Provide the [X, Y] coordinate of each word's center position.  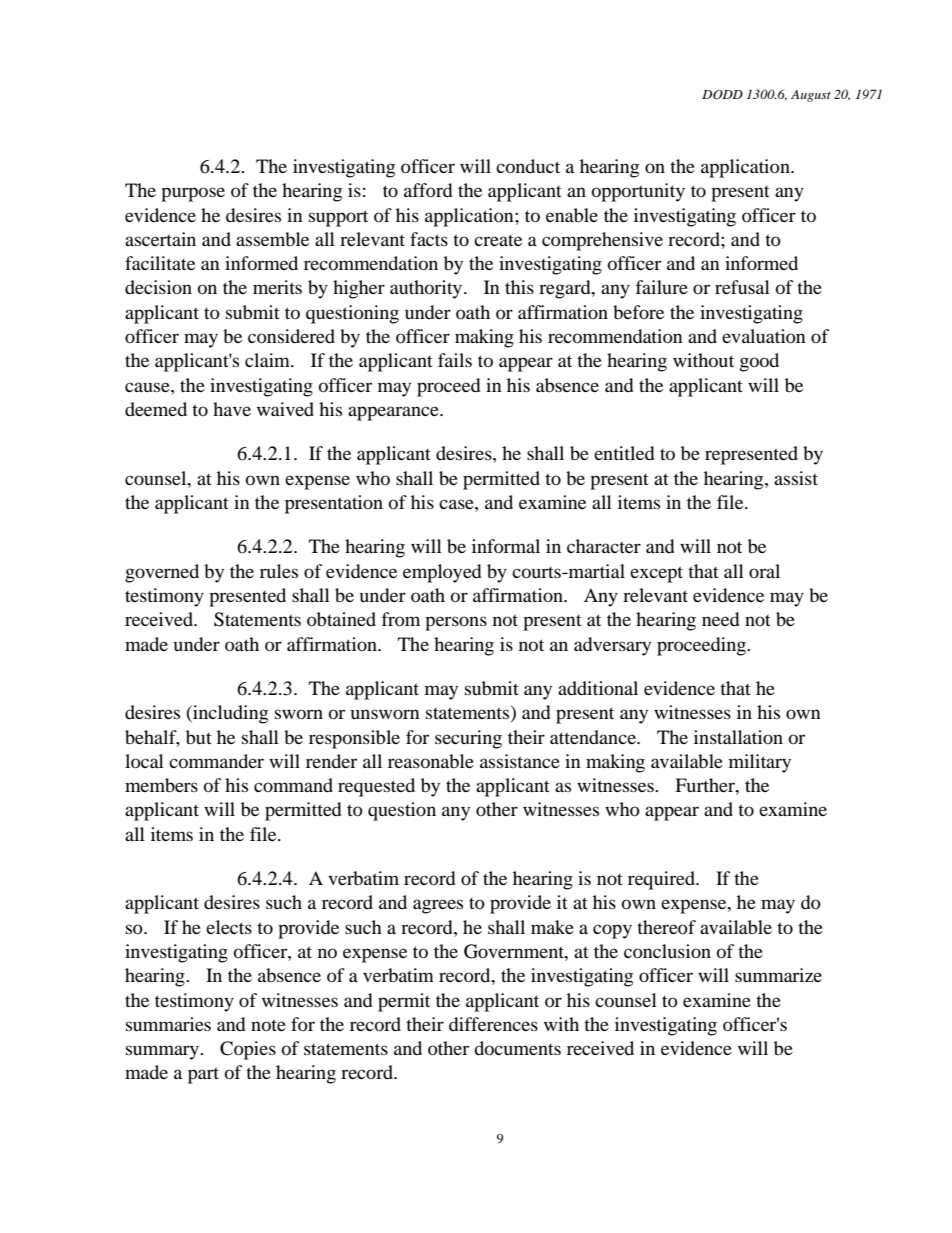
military [760, 763]
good [759, 362]
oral [764, 571]
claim [268, 360]
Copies [248, 1050]
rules [279, 571]
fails [455, 360]
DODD [722, 95]
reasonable [431, 761]
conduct [528, 166]
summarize [778, 975]
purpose [193, 194]
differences [493, 1024]
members [161, 785]
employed [442, 573]
